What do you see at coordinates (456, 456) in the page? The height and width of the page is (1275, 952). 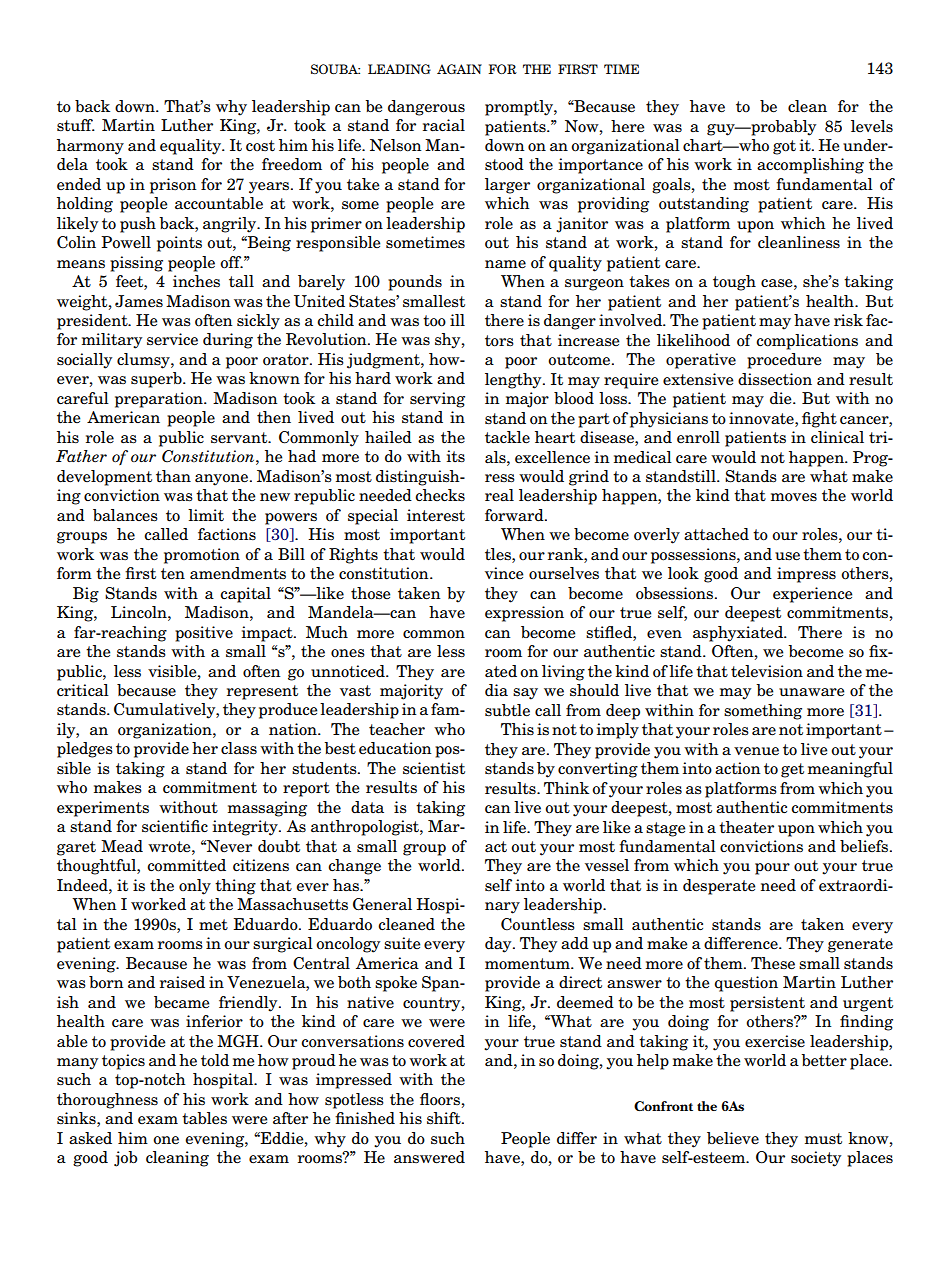 I see `its` at bounding box center [456, 456].
